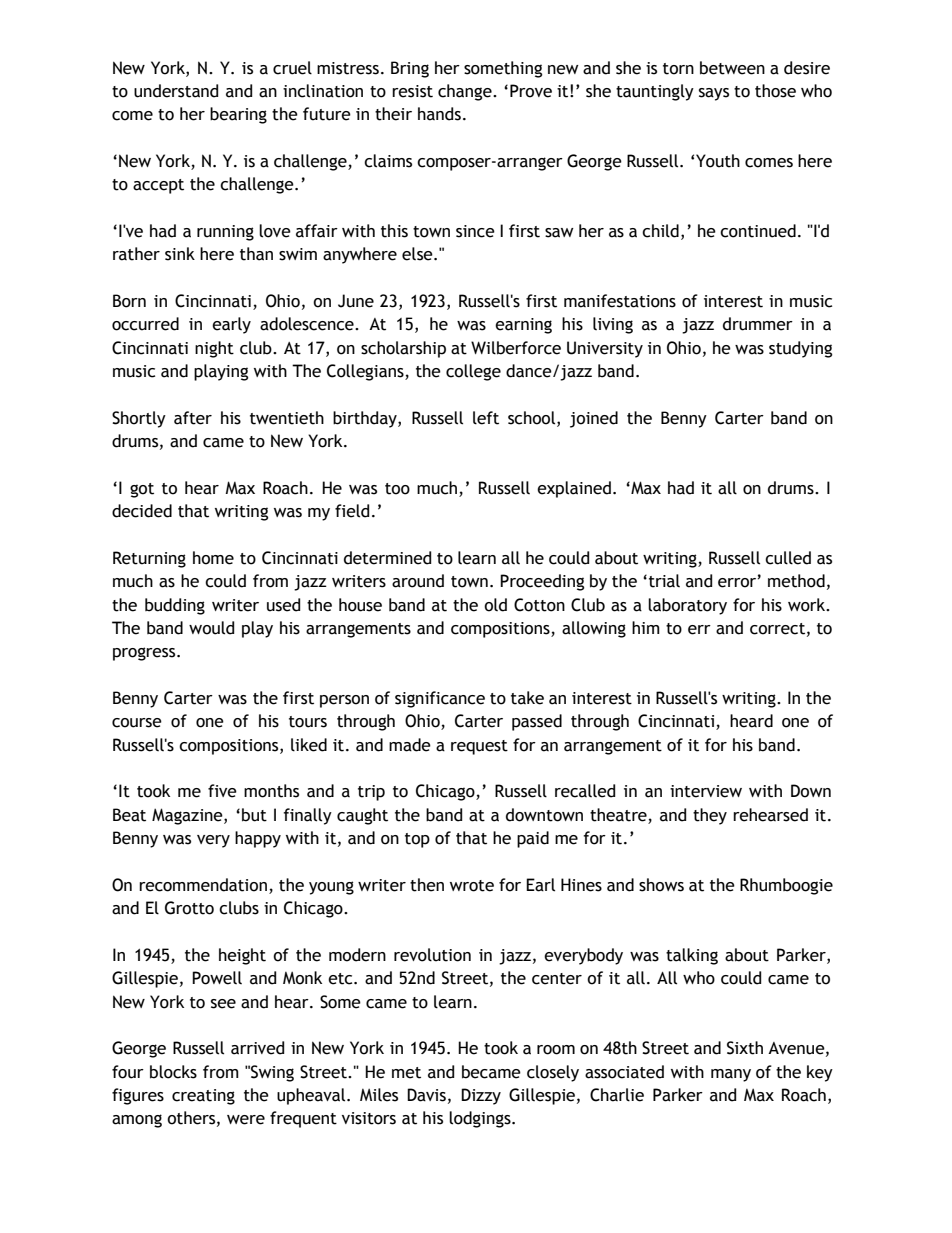 The image size is (952, 1233). What do you see at coordinates (710, 816) in the screenshot?
I see `they` at bounding box center [710, 816].
